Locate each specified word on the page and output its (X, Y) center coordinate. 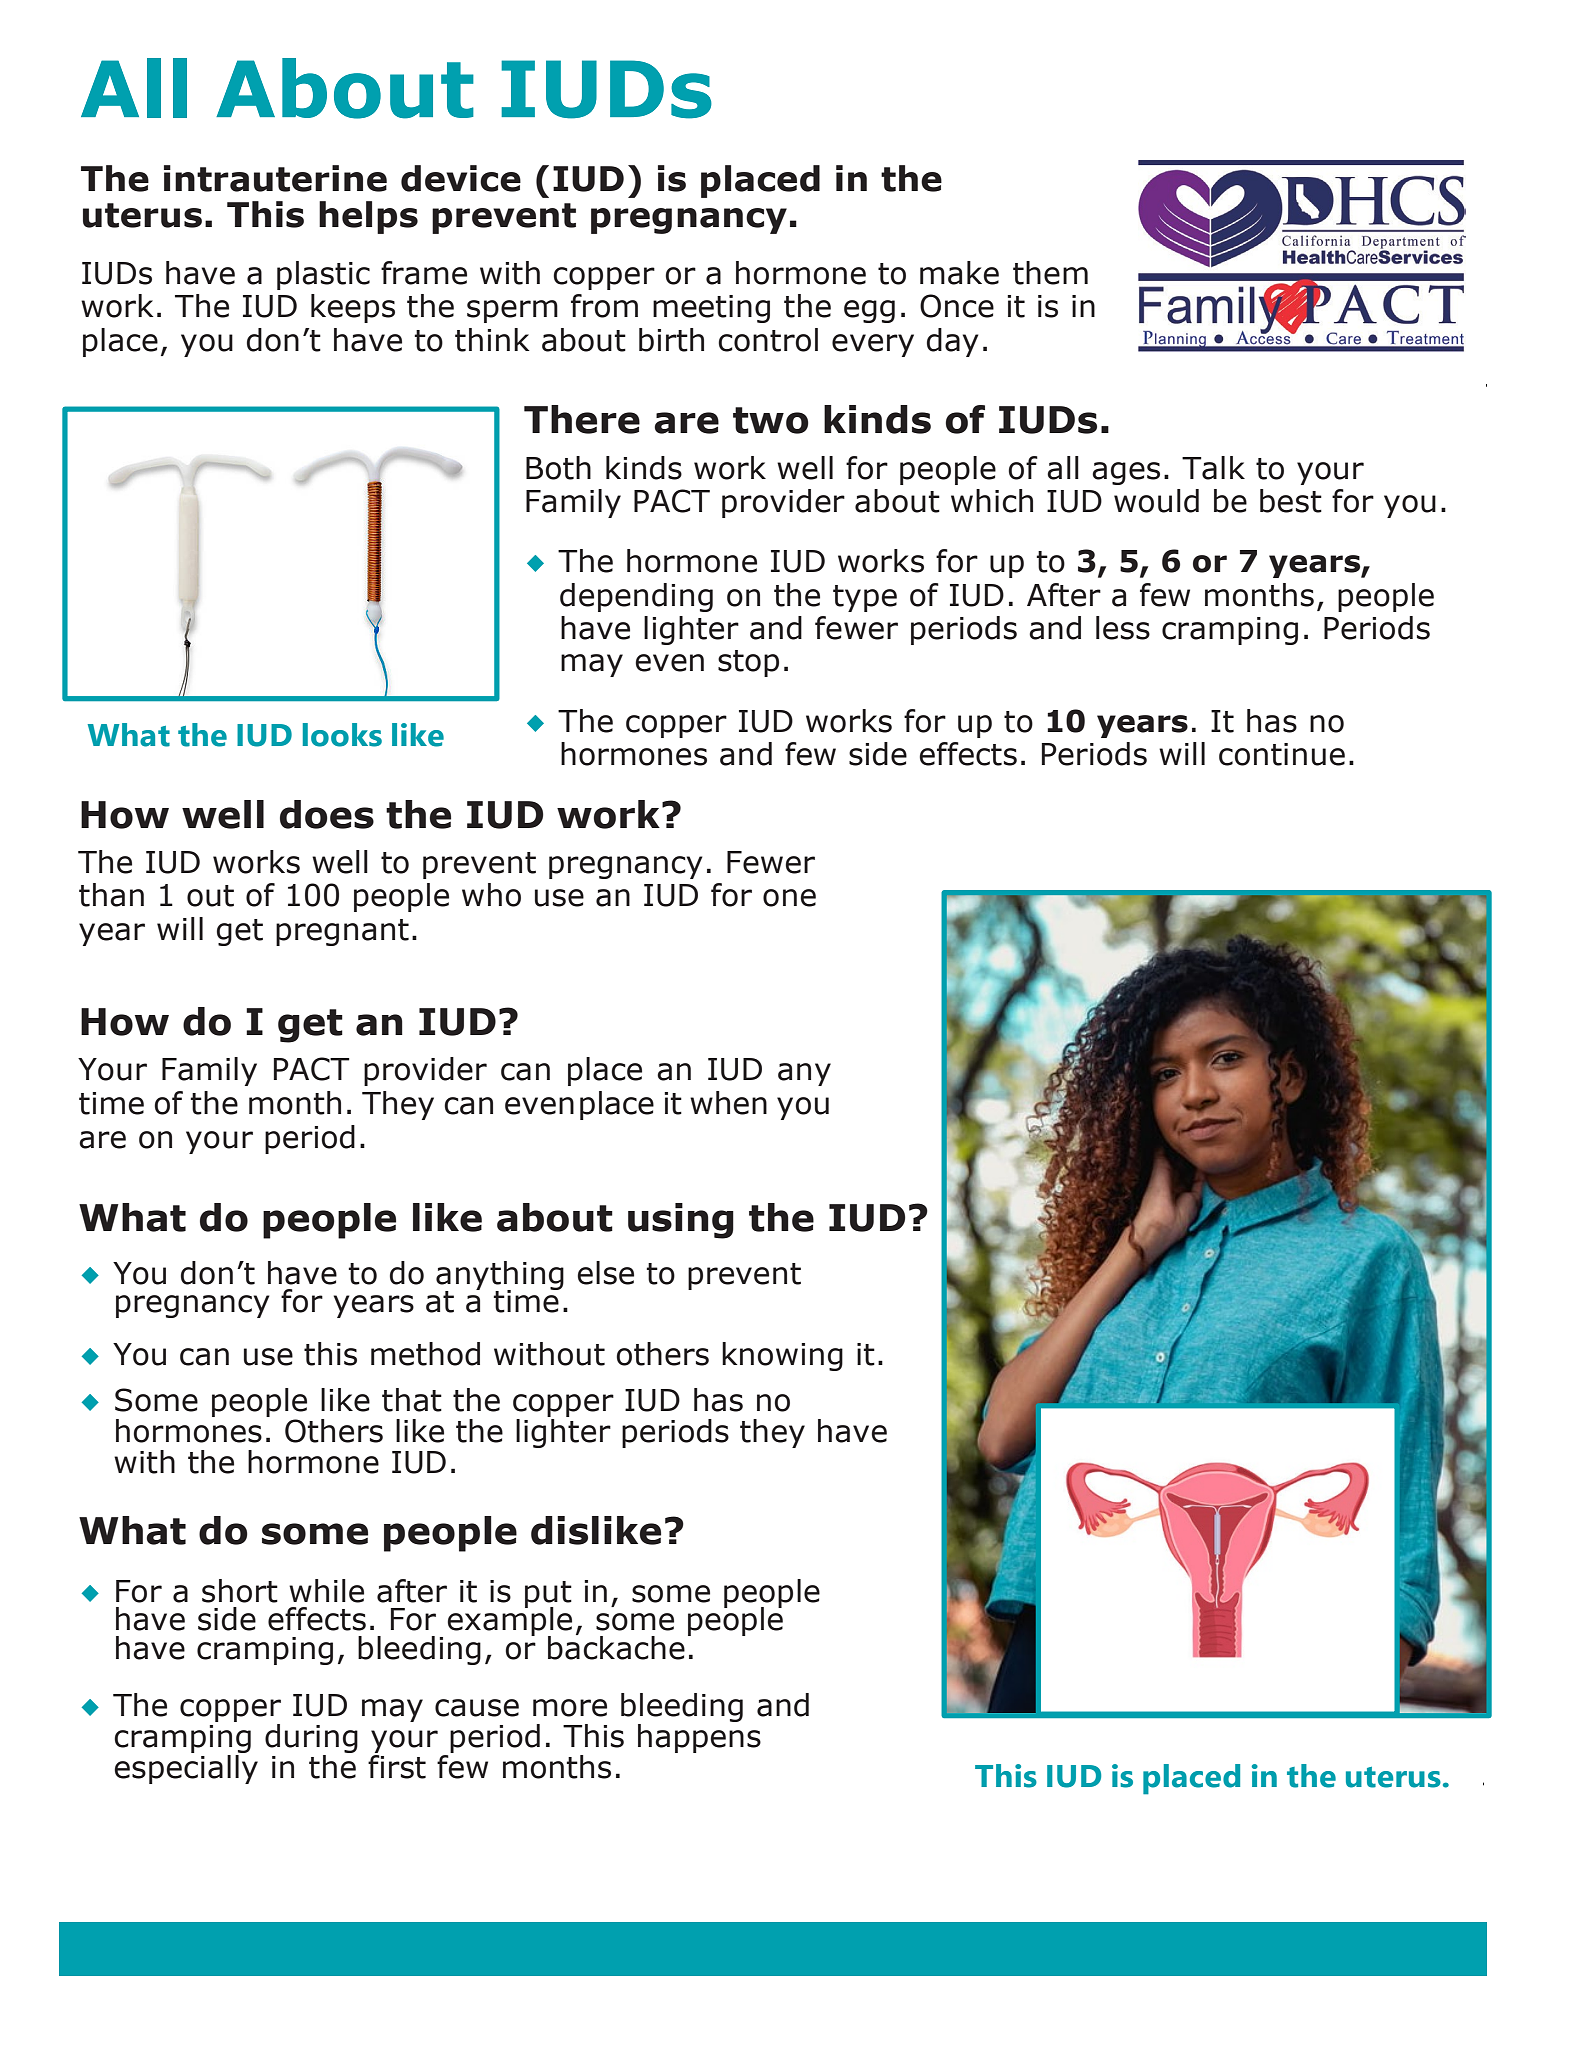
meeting (711, 309)
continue (1282, 754)
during (311, 1740)
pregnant (342, 932)
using (681, 1221)
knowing (782, 1356)
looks (342, 735)
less (1123, 628)
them (1050, 273)
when (728, 1103)
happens (699, 1738)
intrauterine (275, 178)
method (425, 1354)
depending (636, 597)
